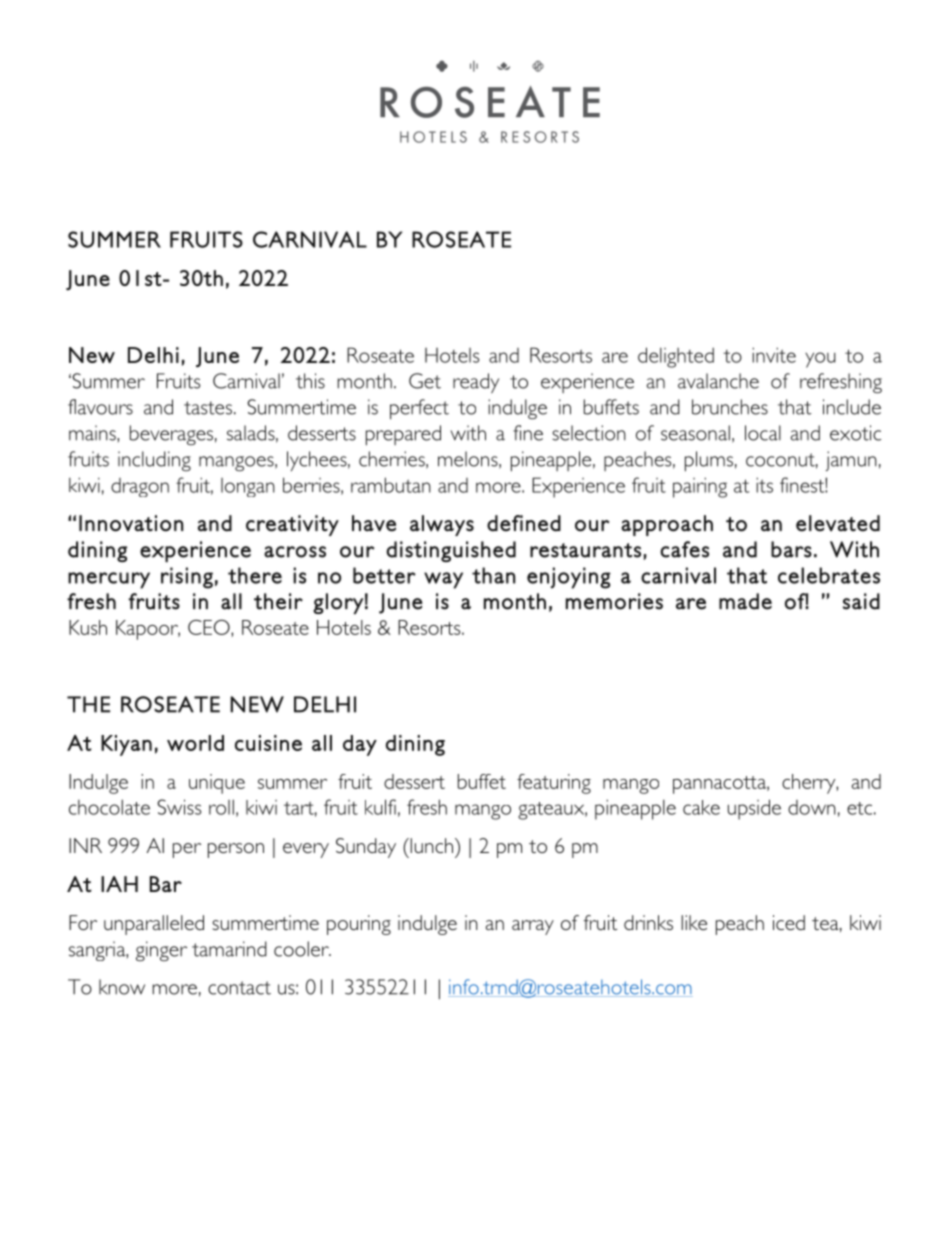 The width and height of the screenshot is (952, 1233). Describe the element at coordinates (122, 987) in the screenshot. I see `know` at that location.
